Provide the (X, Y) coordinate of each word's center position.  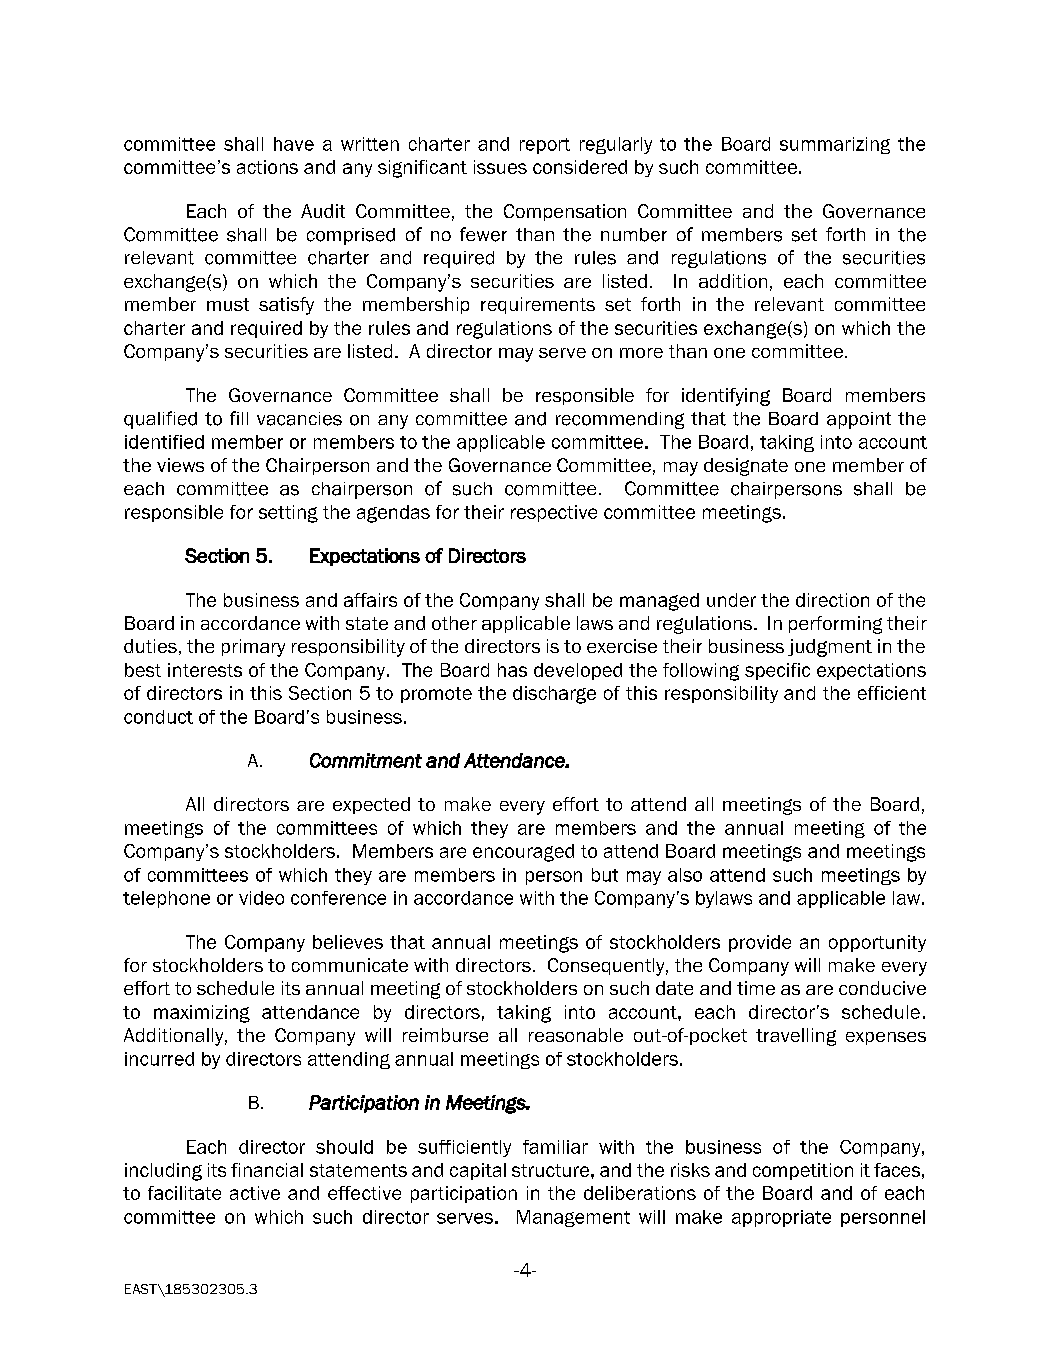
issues (500, 167)
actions (267, 167)
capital (478, 1171)
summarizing (835, 145)
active (255, 1193)
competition (803, 1171)
